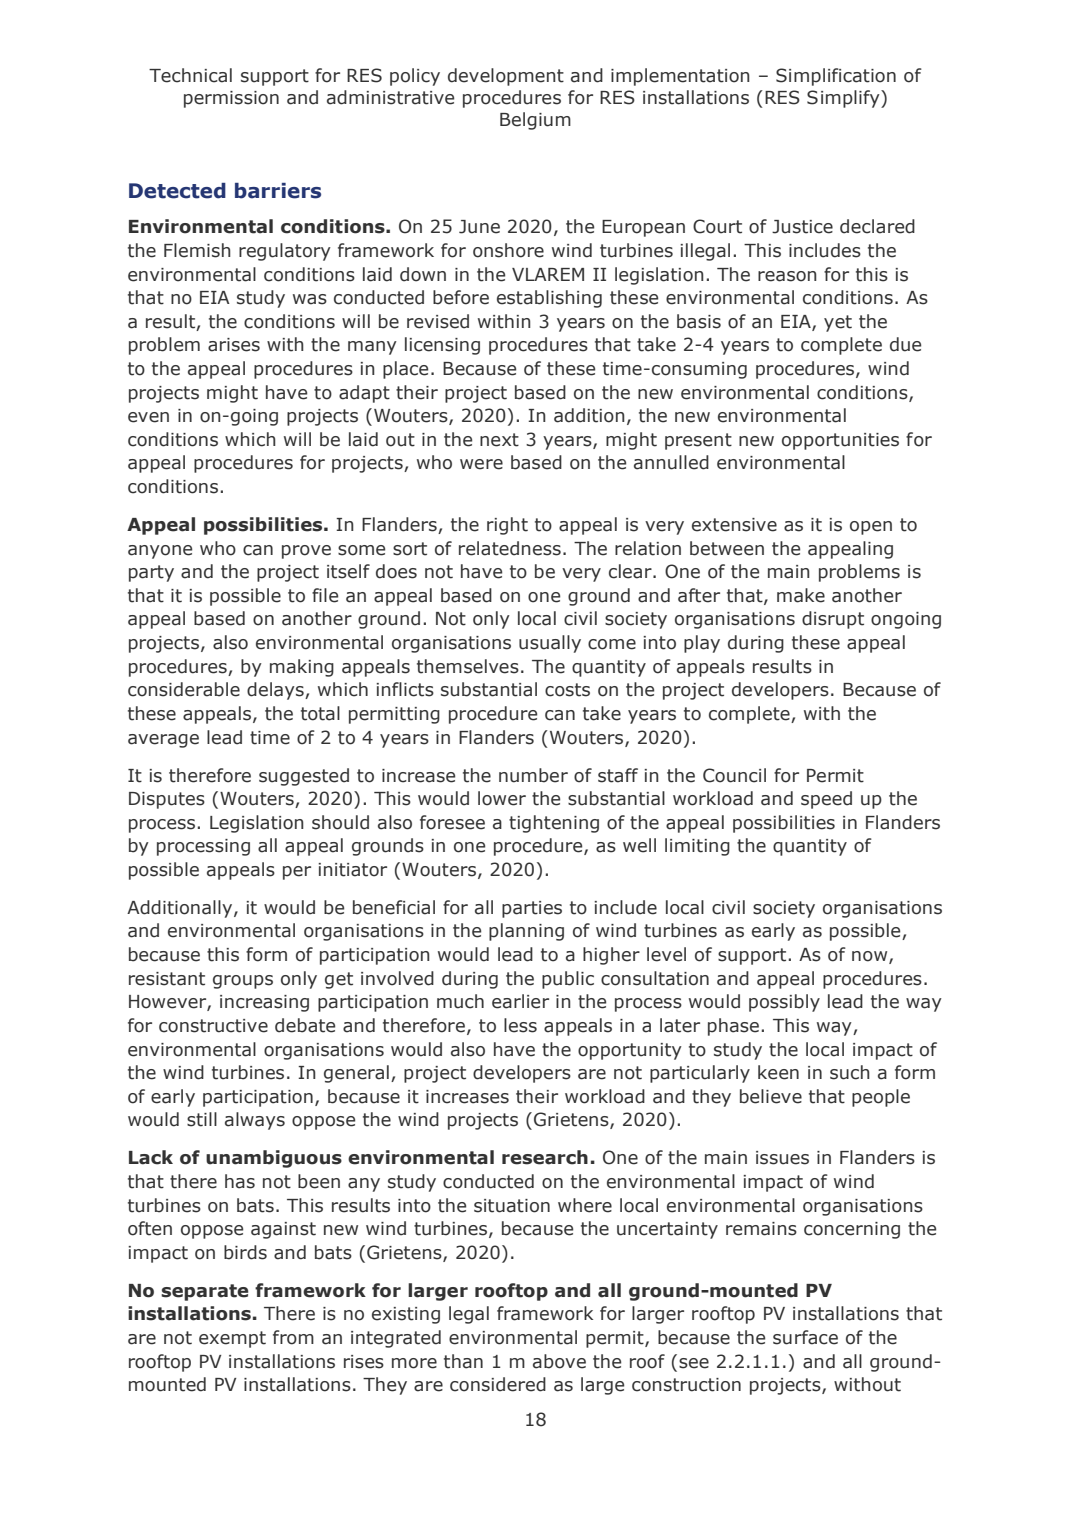 Image resolution: width=1071 pixels, height=1515 pixels. I want to click on exempt, so click(232, 1339).
